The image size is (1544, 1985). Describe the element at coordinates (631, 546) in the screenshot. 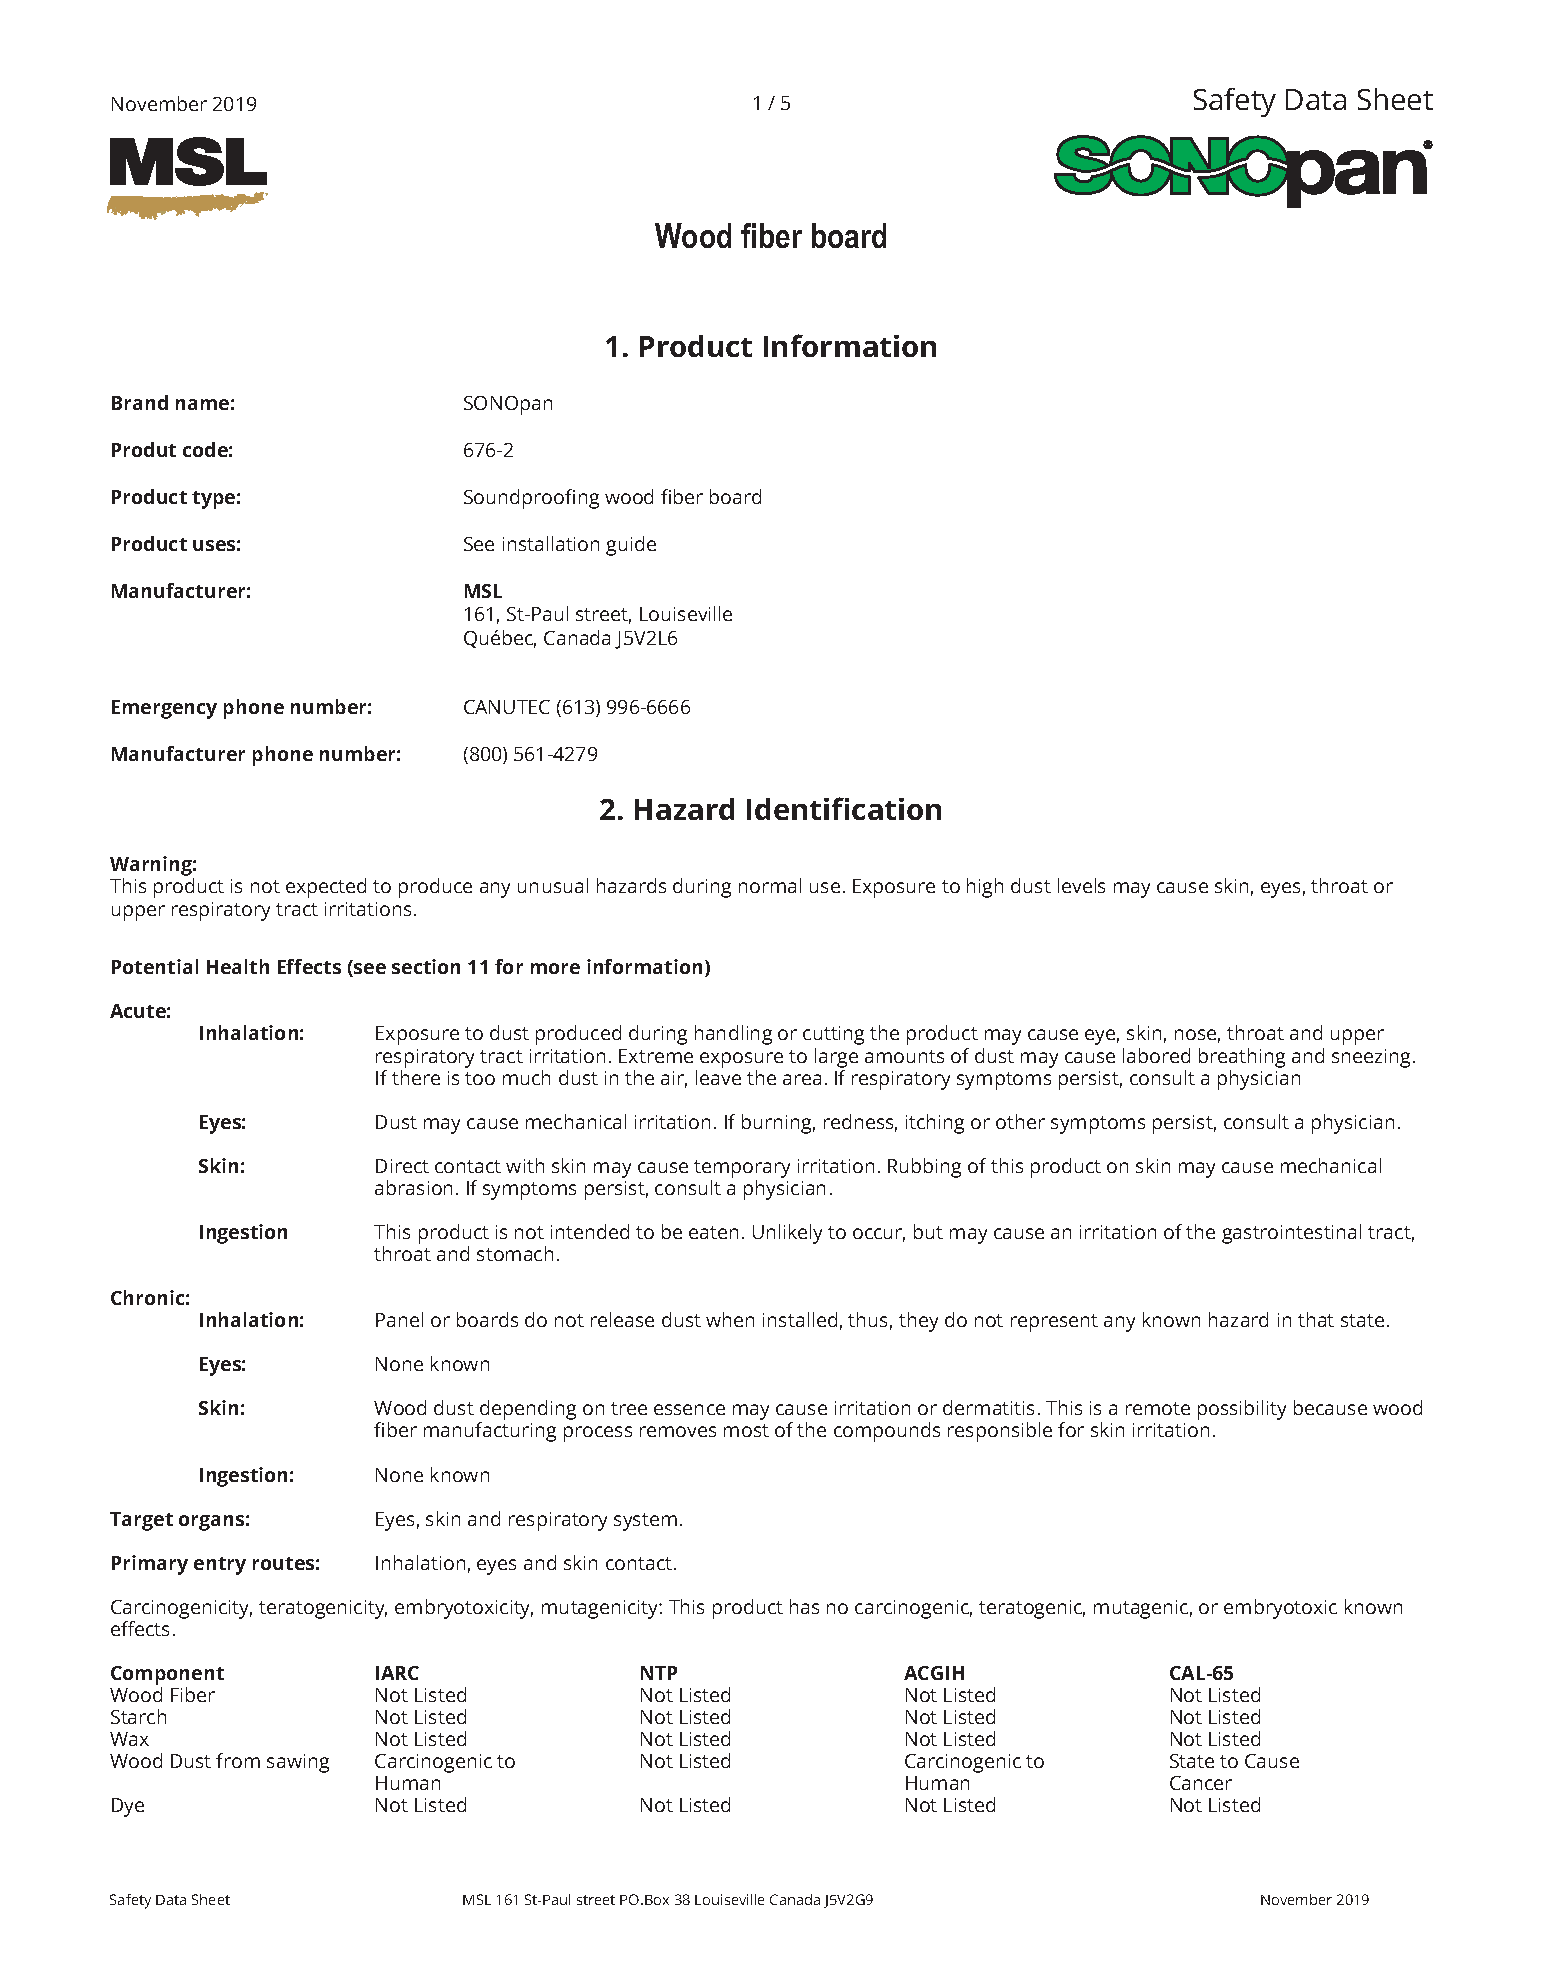

I see `guide` at that location.
